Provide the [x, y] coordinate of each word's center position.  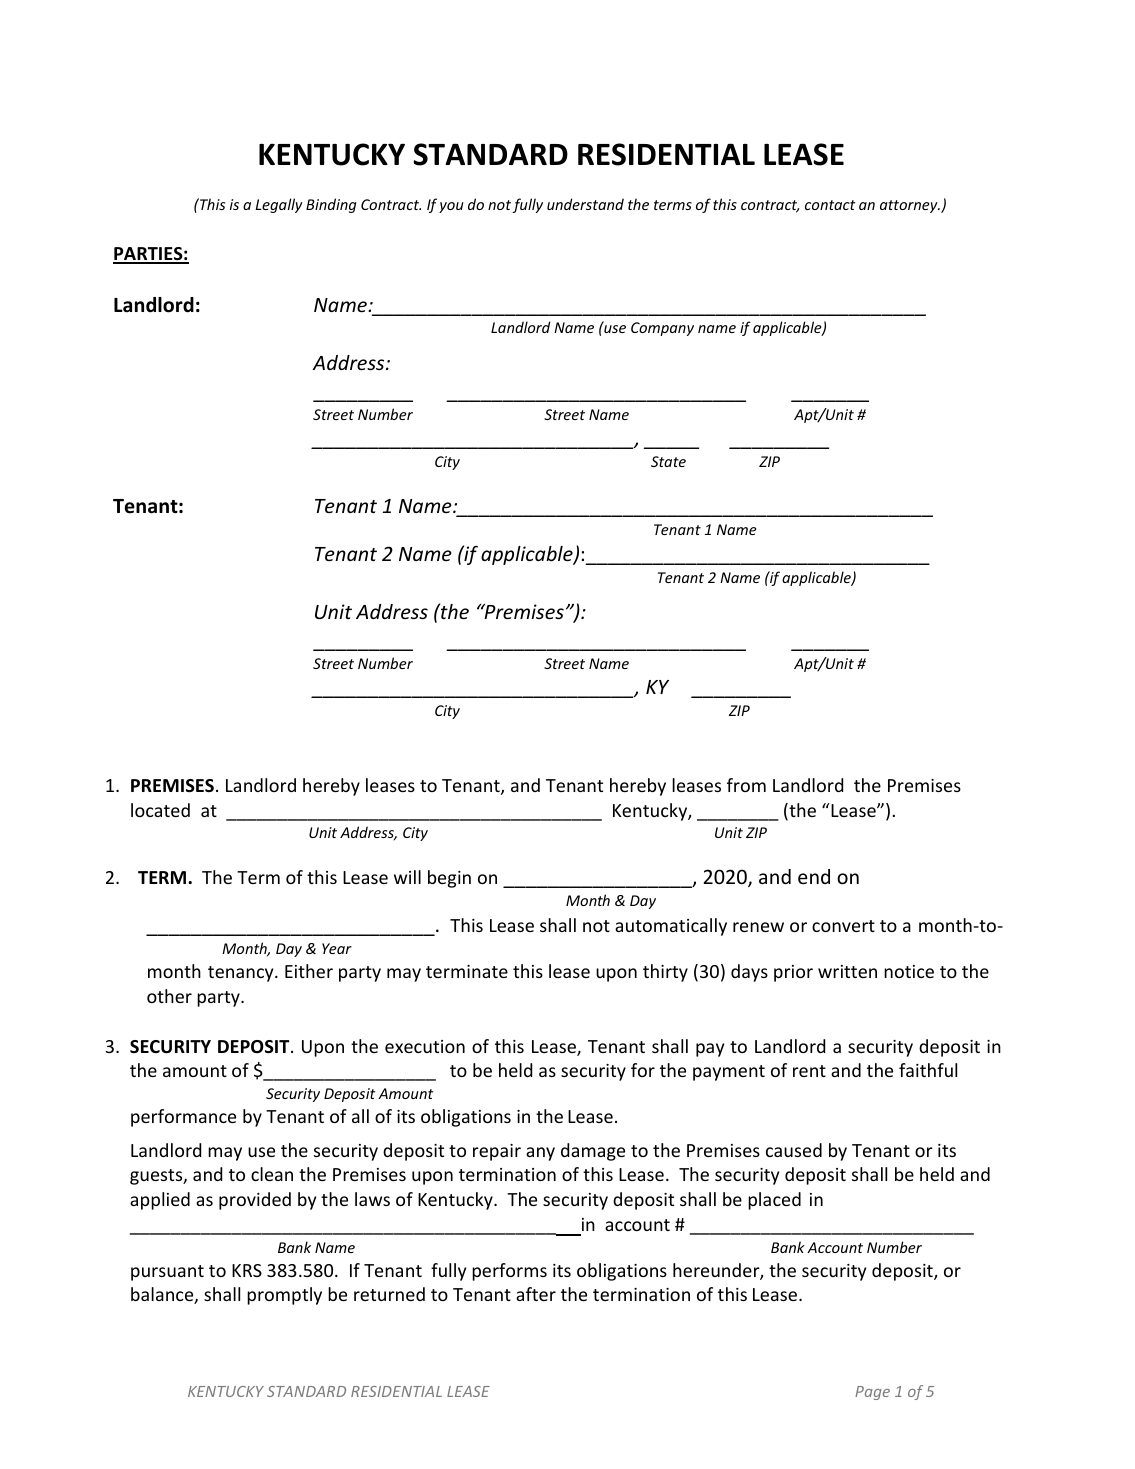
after [536, 1294]
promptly [284, 1296]
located [160, 810]
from [746, 785]
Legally [279, 205]
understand [585, 204]
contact [830, 205]
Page [872, 1393]
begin [449, 879]
